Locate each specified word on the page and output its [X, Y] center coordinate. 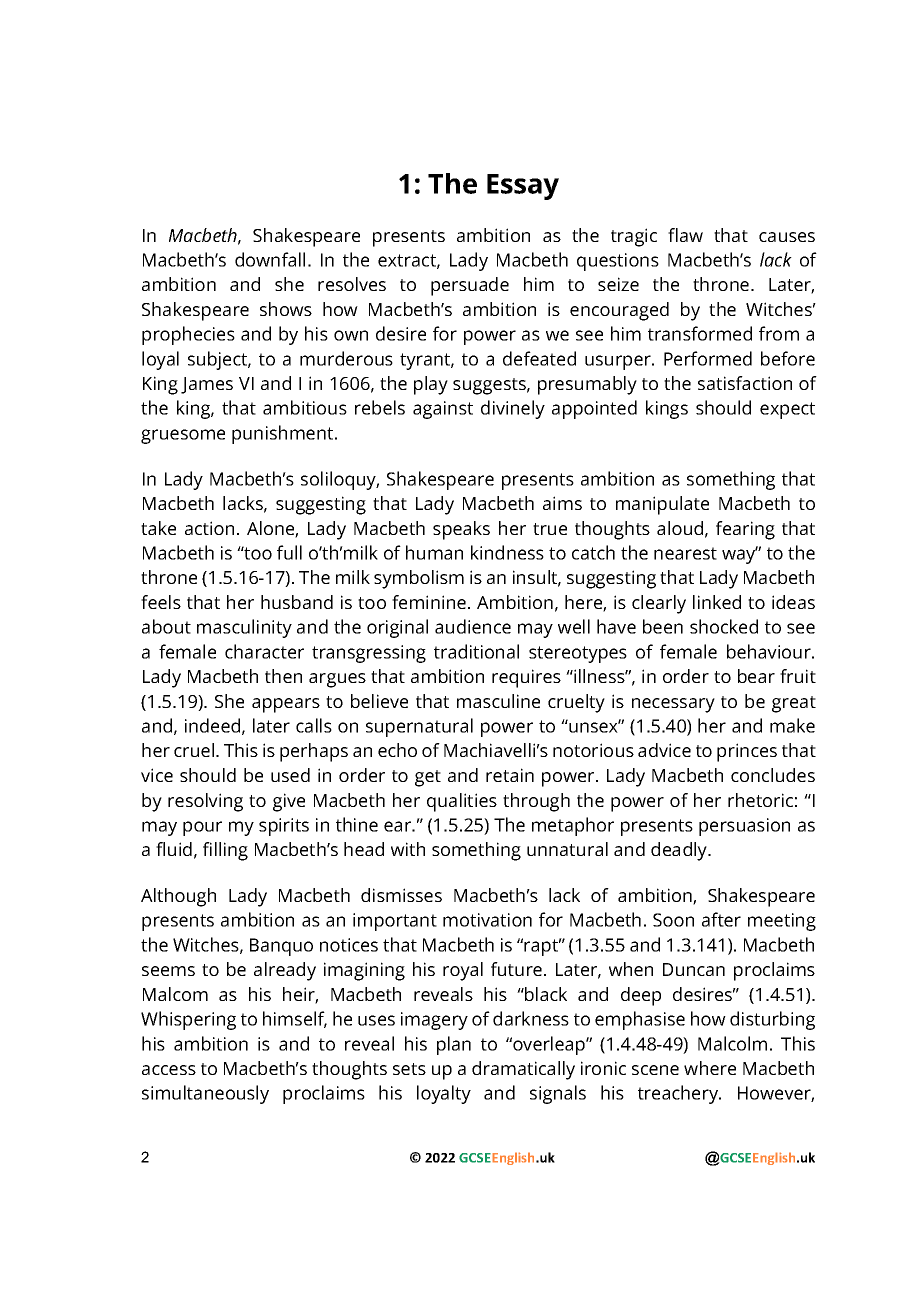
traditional [476, 651]
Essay [523, 187]
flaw [685, 235]
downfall [270, 259]
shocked [724, 626]
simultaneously [205, 1094]
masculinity [244, 628]
